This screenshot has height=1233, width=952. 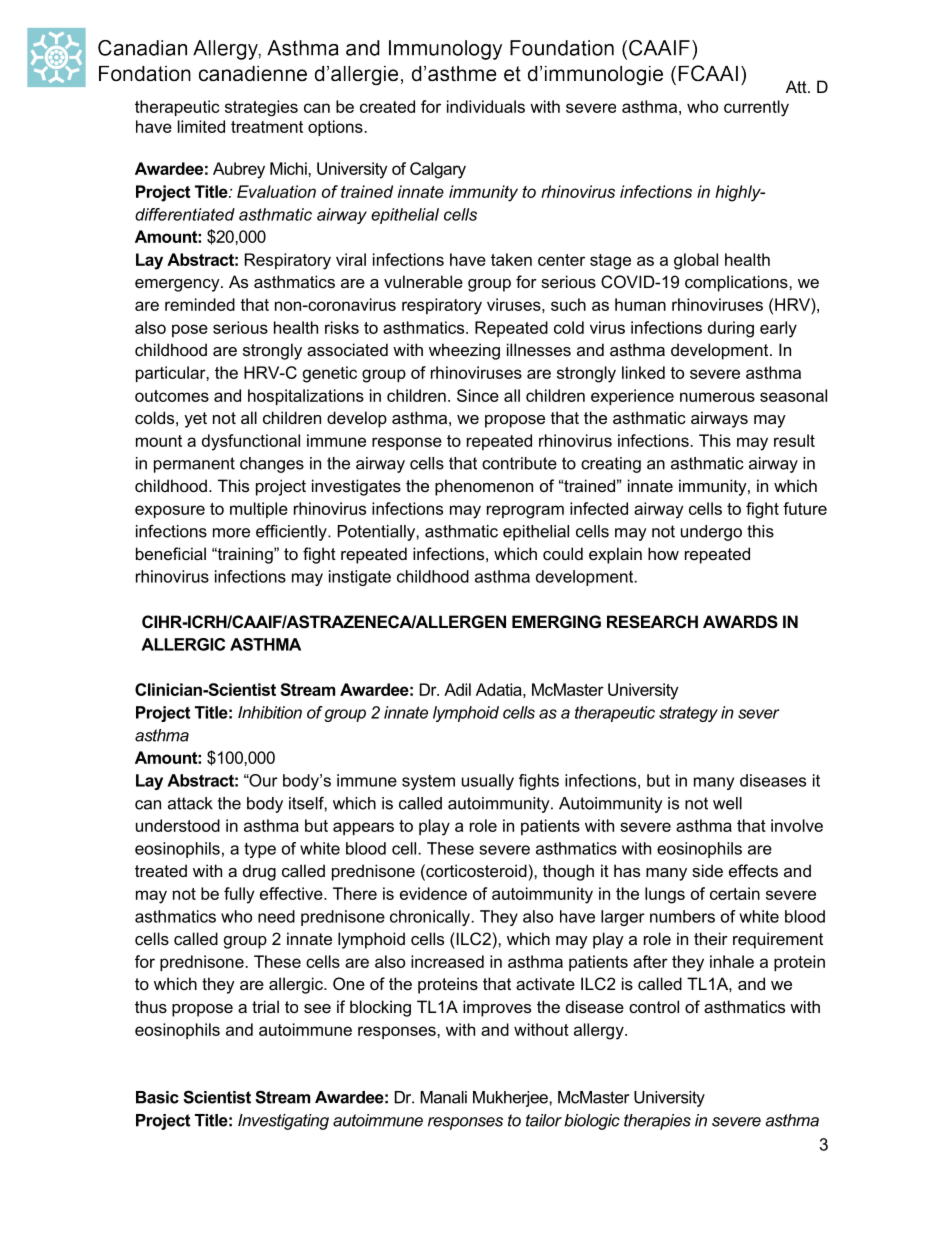 I want to click on phenomenon, so click(x=484, y=487).
